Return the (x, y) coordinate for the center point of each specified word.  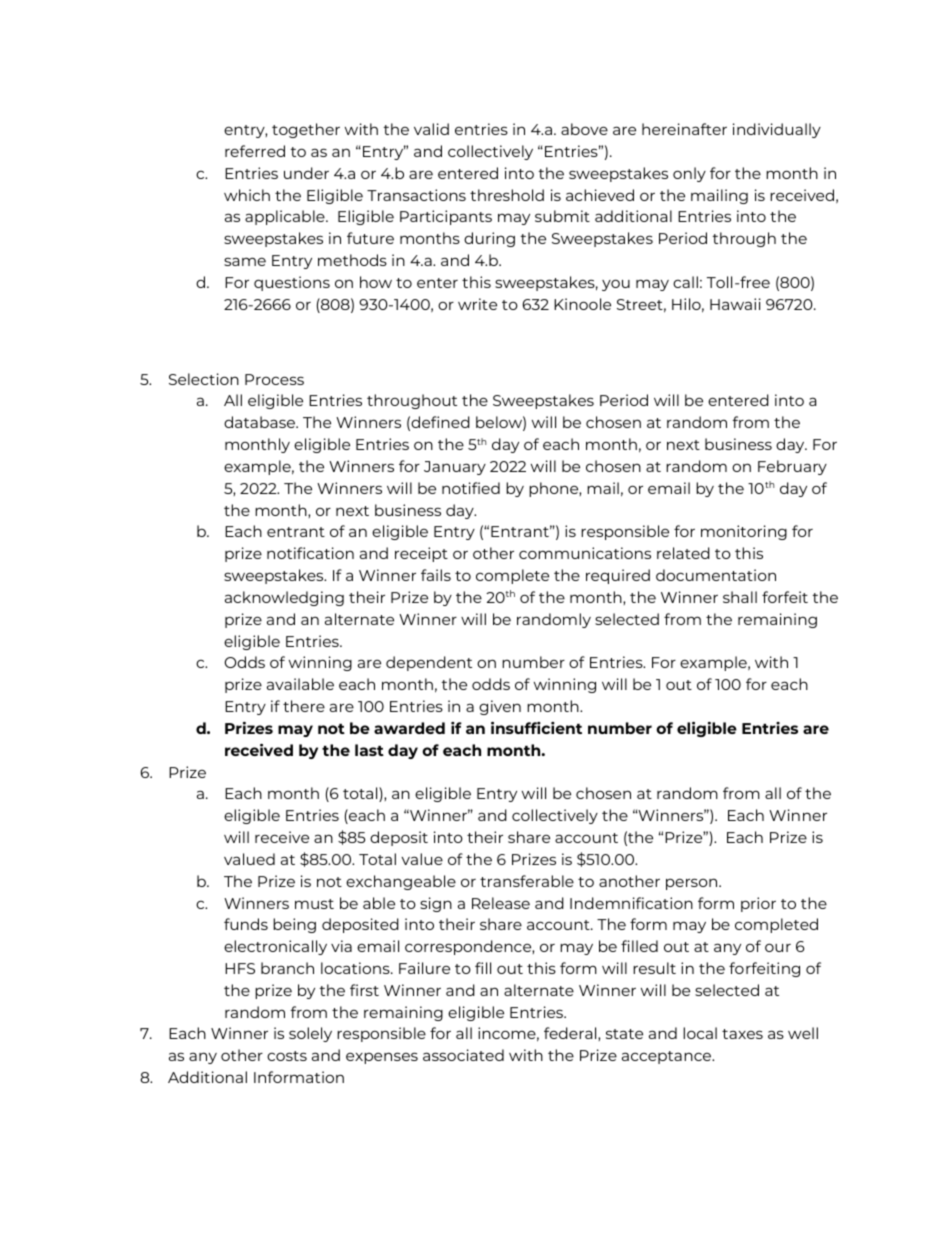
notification (310, 553)
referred (255, 151)
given (500, 707)
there (304, 706)
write (477, 304)
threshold (507, 195)
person (693, 884)
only (689, 174)
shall (740, 597)
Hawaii (735, 304)
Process (274, 379)
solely (310, 1034)
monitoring (744, 532)
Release (501, 903)
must (314, 904)
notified (471, 488)
